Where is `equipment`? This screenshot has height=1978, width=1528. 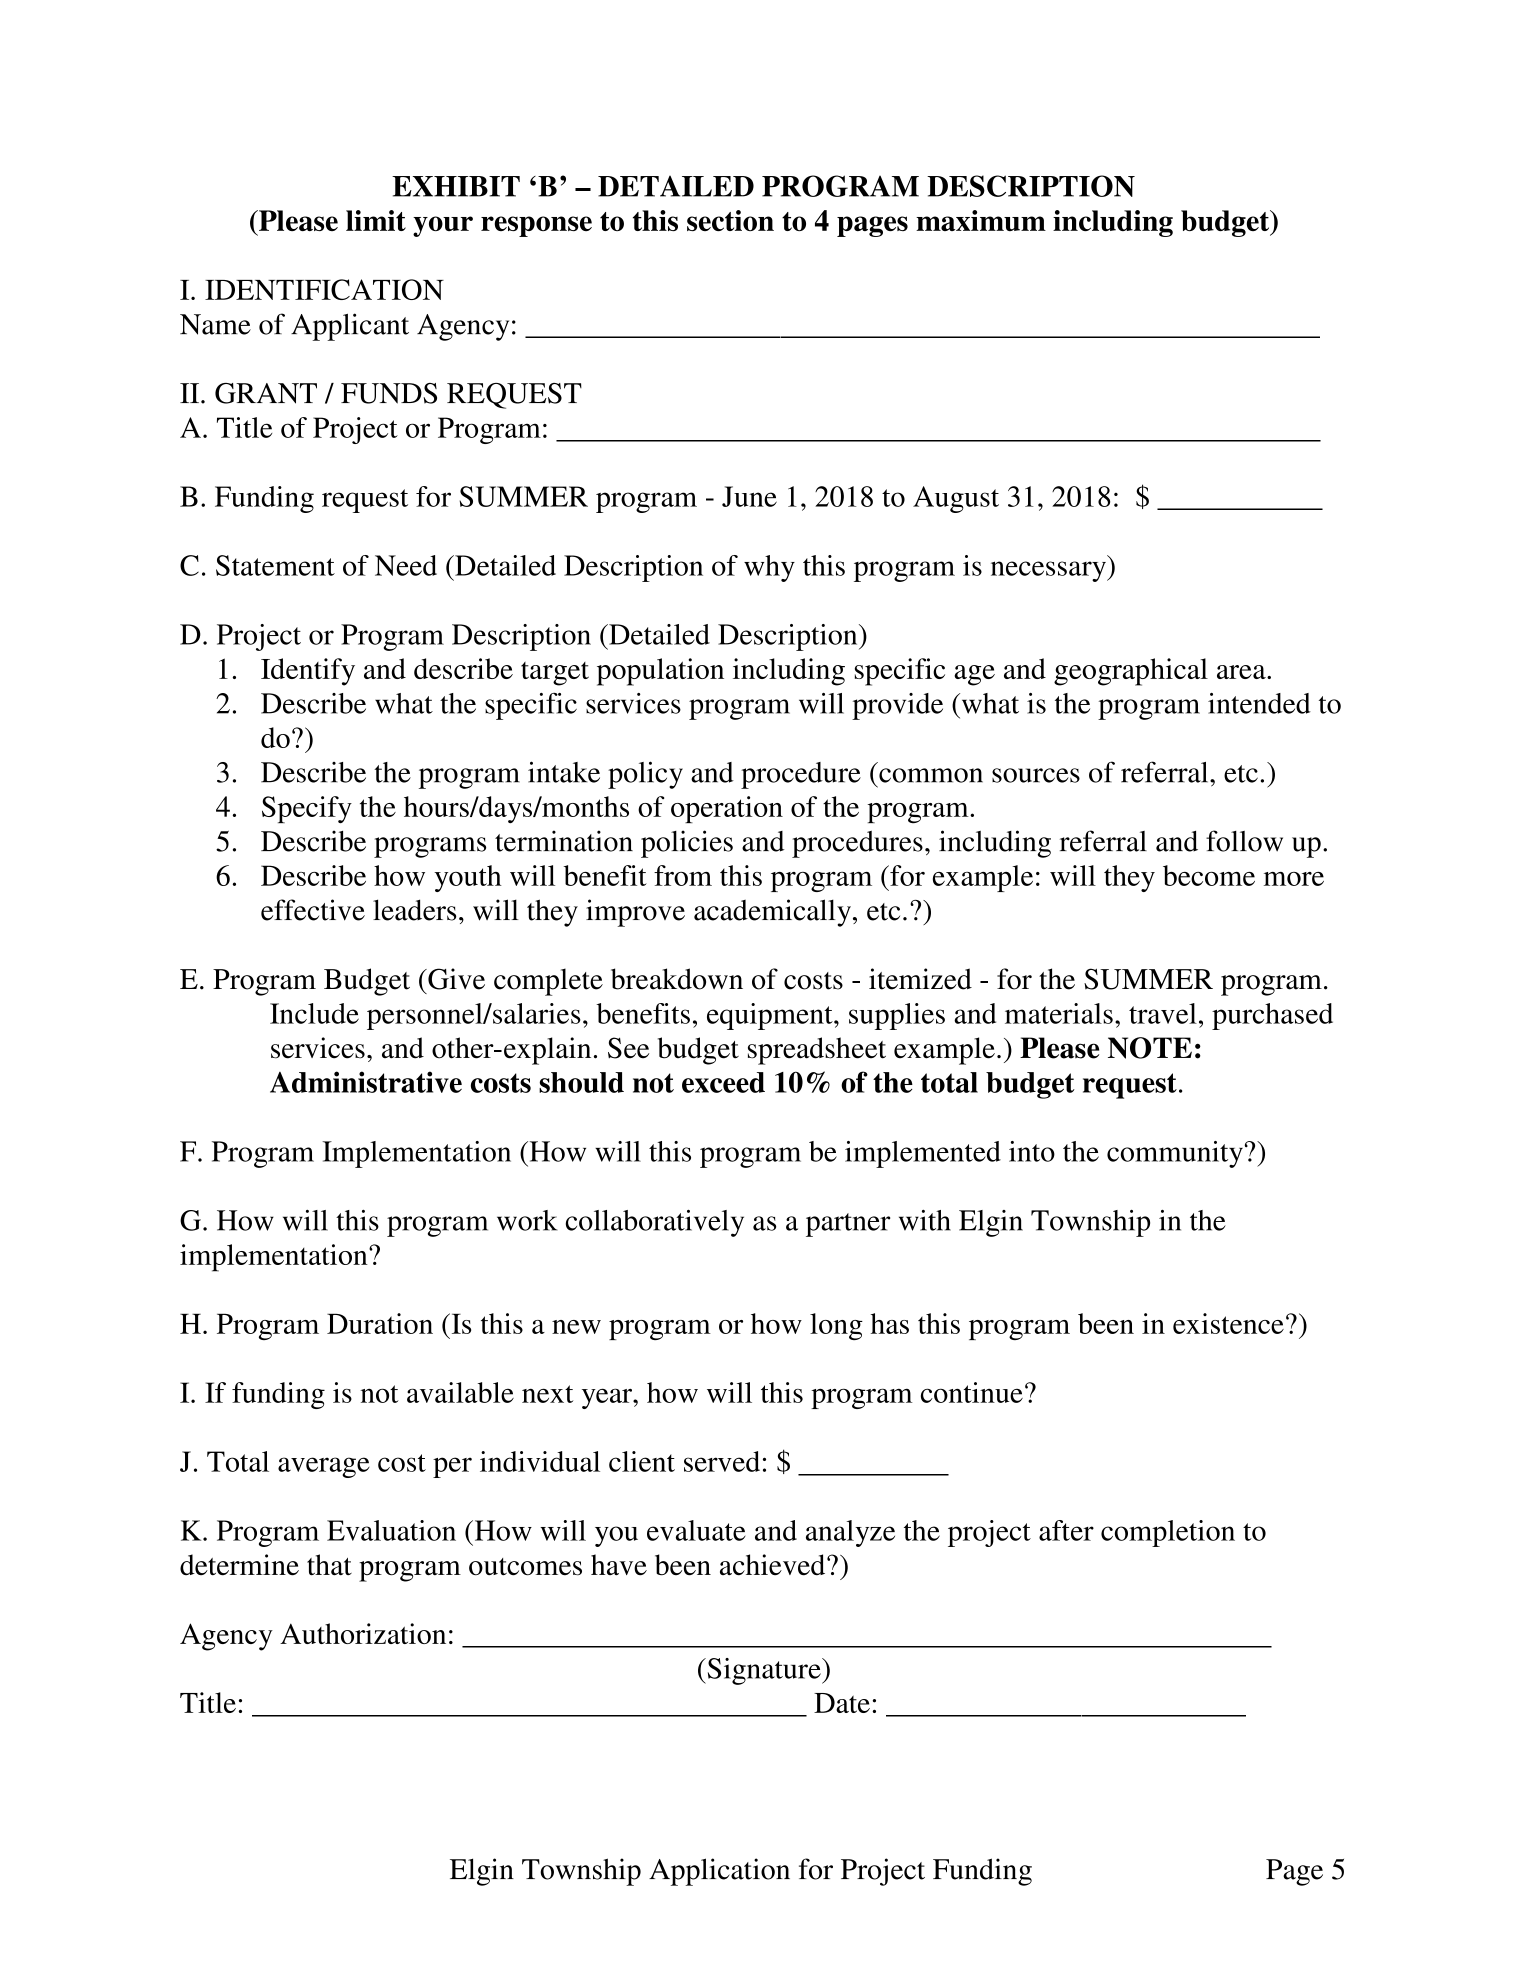
equipment is located at coordinates (771, 1016).
